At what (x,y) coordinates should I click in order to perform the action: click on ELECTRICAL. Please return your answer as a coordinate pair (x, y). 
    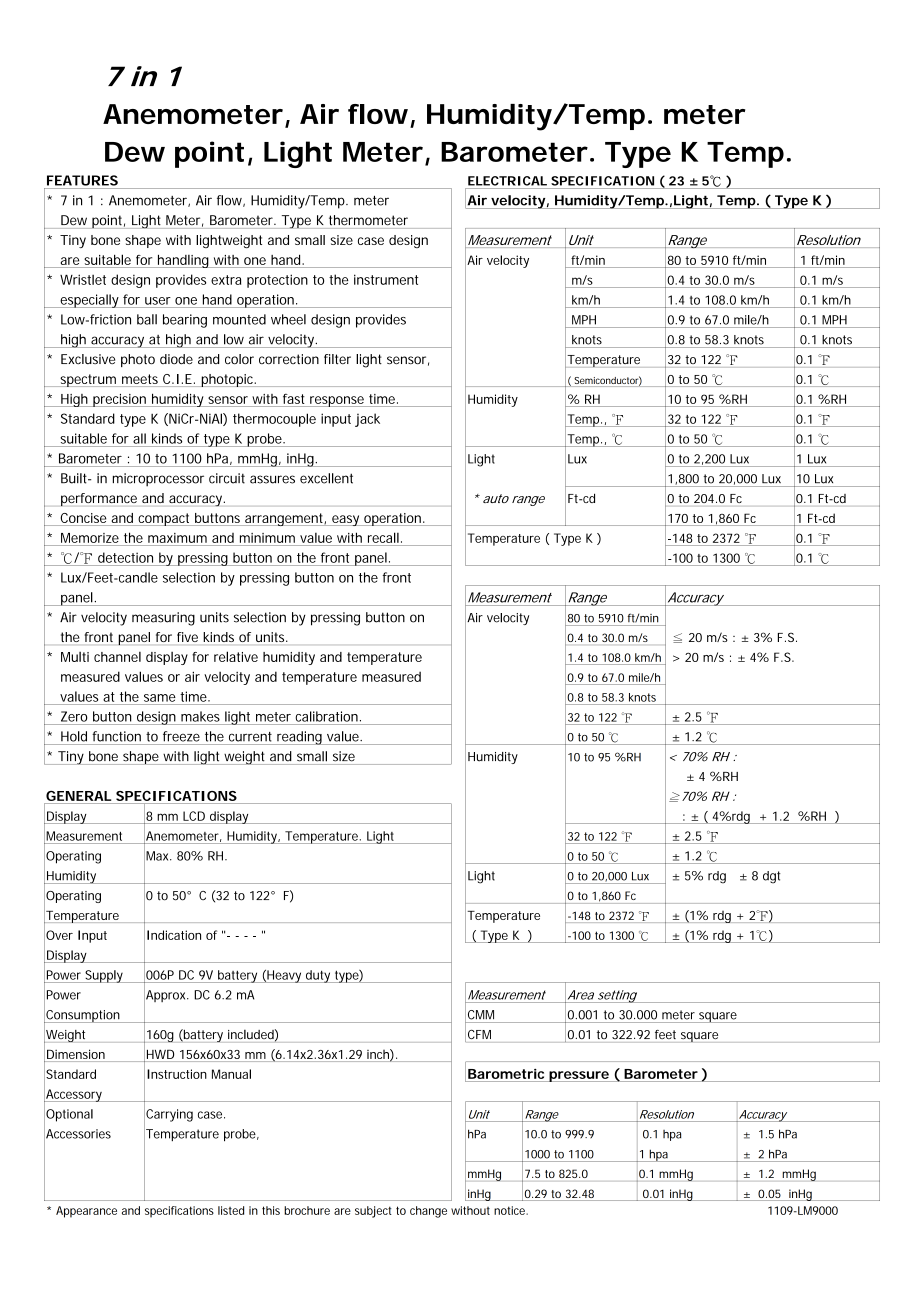
    Looking at the image, I should click on (507, 181).
